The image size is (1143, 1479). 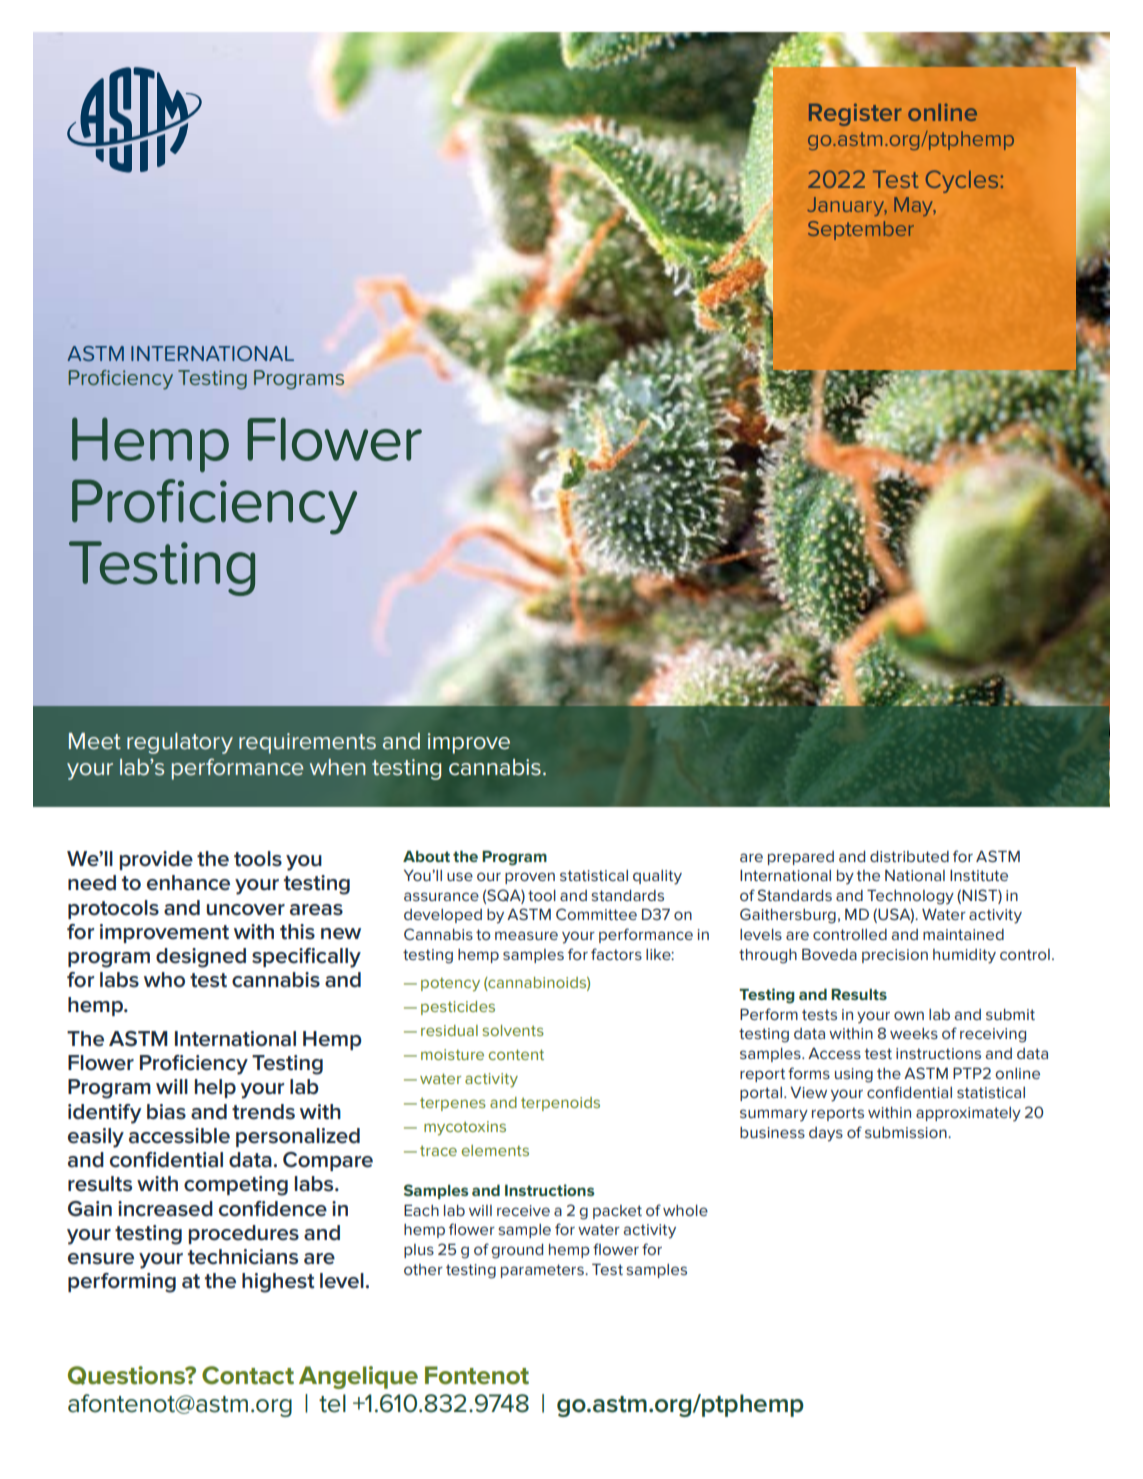 I want to click on regulatory, so click(x=180, y=743).
